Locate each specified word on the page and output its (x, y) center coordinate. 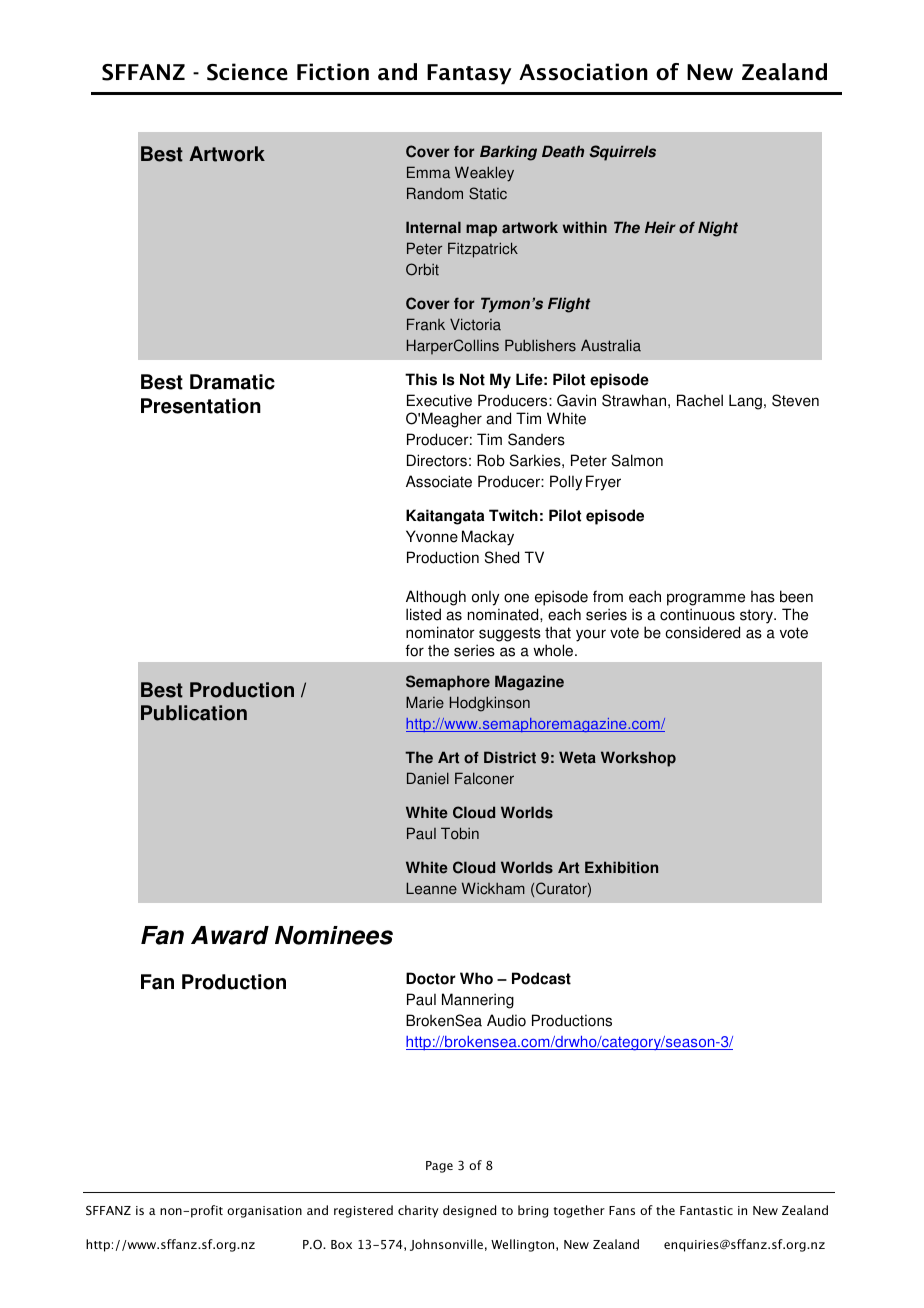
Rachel (700, 400)
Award (230, 935)
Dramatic (232, 382)
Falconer (484, 778)
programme (706, 601)
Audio (506, 1020)
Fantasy (469, 74)
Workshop (638, 759)
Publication (194, 713)
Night (718, 229)
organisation (264, 1212)
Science (247, 72)
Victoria (475, 324)
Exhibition (621, 867)
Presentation (201, 406)
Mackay (488, 538)
